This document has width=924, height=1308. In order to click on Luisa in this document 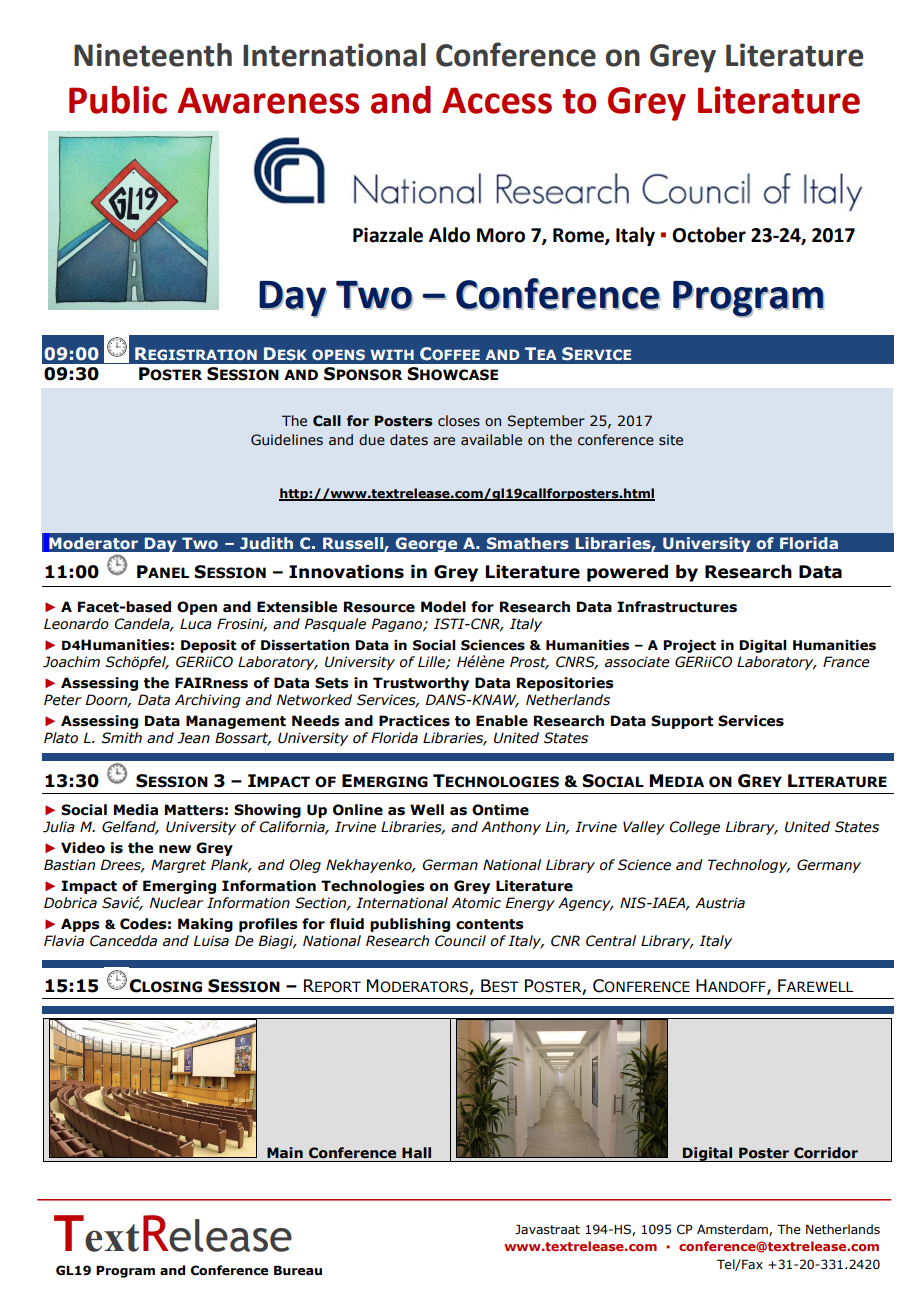, I will do `click(211, 941)`.
